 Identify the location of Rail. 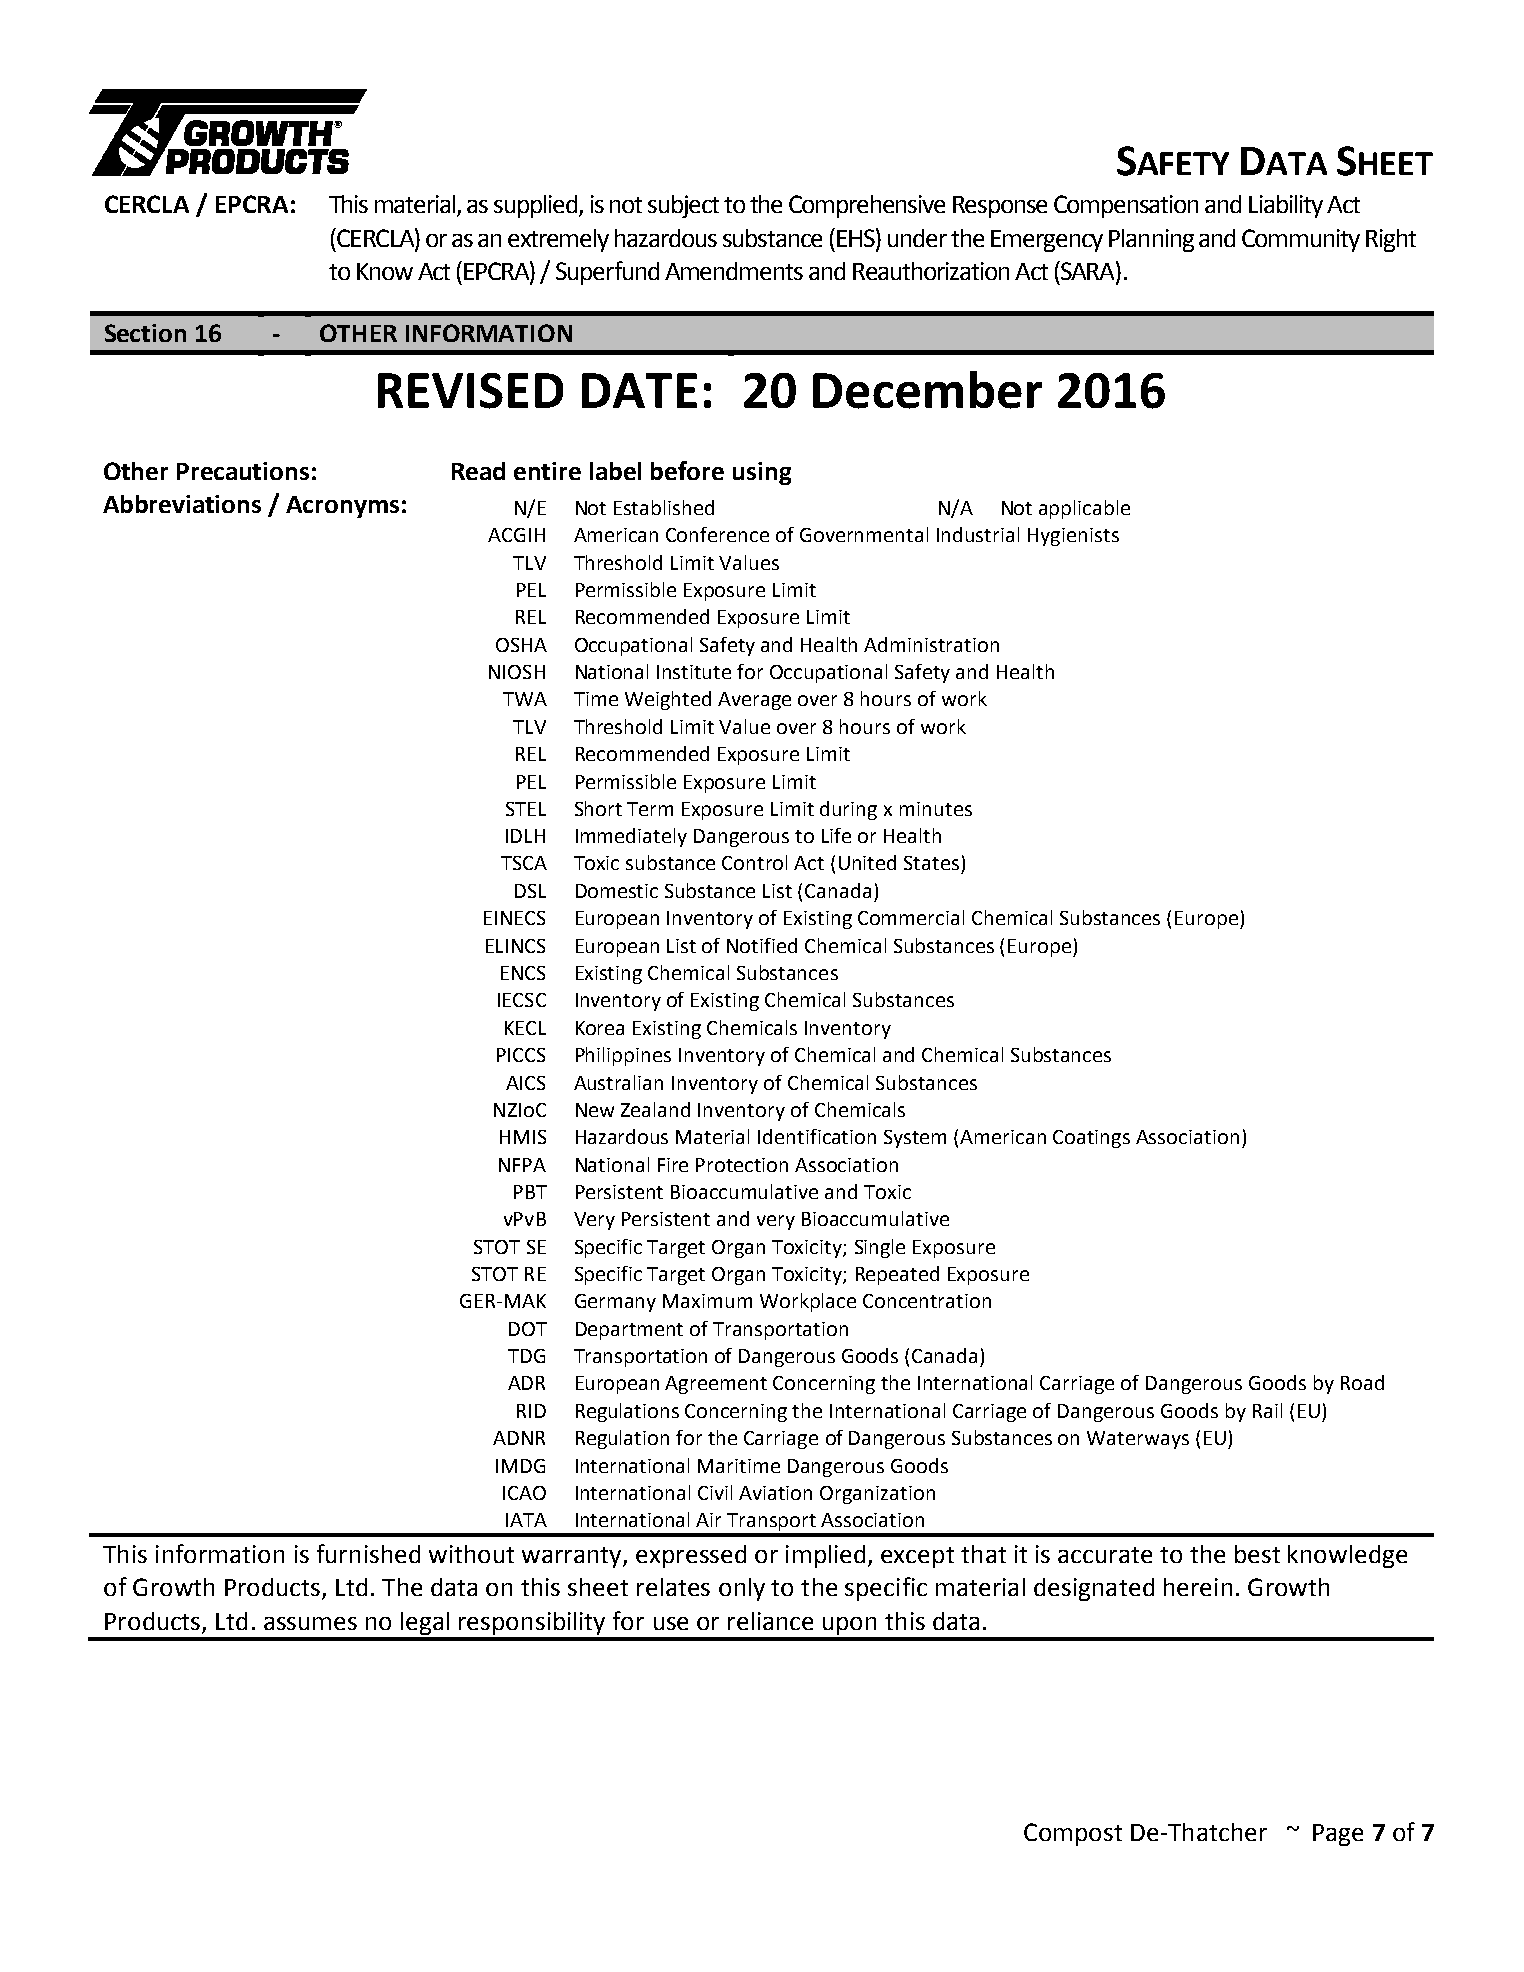
(1267, 1410).
